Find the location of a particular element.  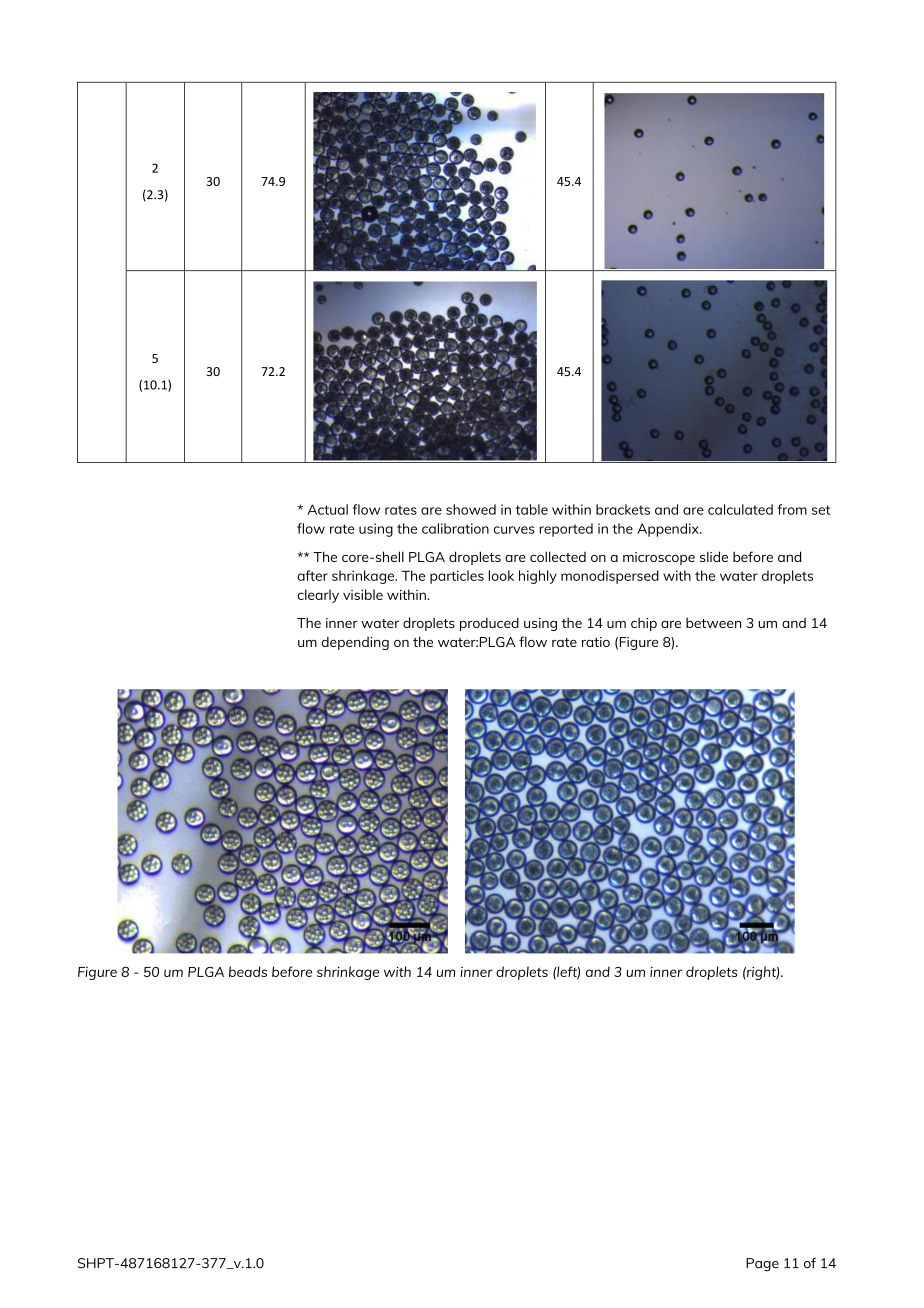

Actual is located at coordinates (327, 509).
